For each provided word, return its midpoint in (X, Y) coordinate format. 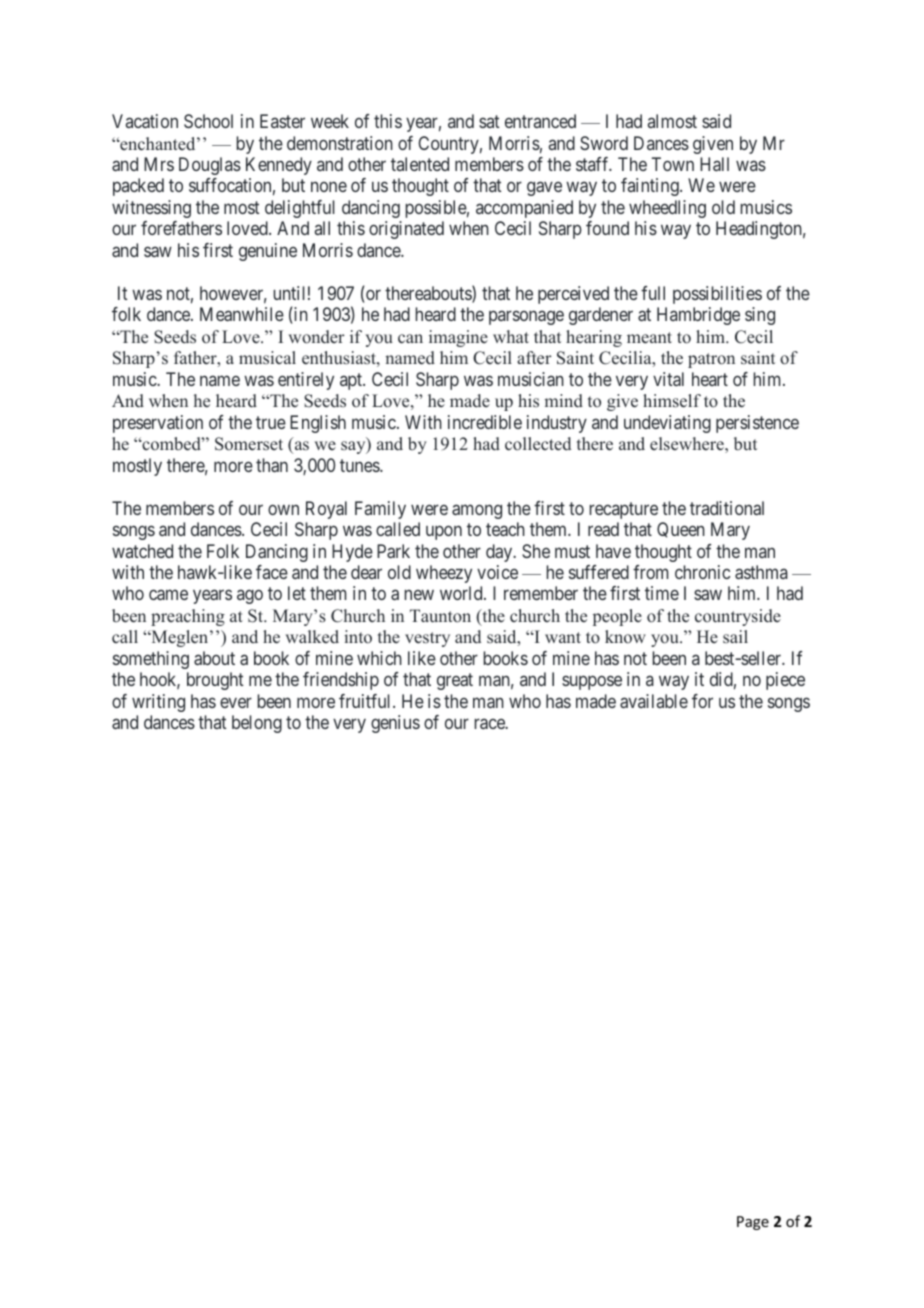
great (455, 681)
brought (215, 681)
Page (753, 1223)
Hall (714, 164)
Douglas (210, 166)
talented (420, 164)
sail (735, 637)
